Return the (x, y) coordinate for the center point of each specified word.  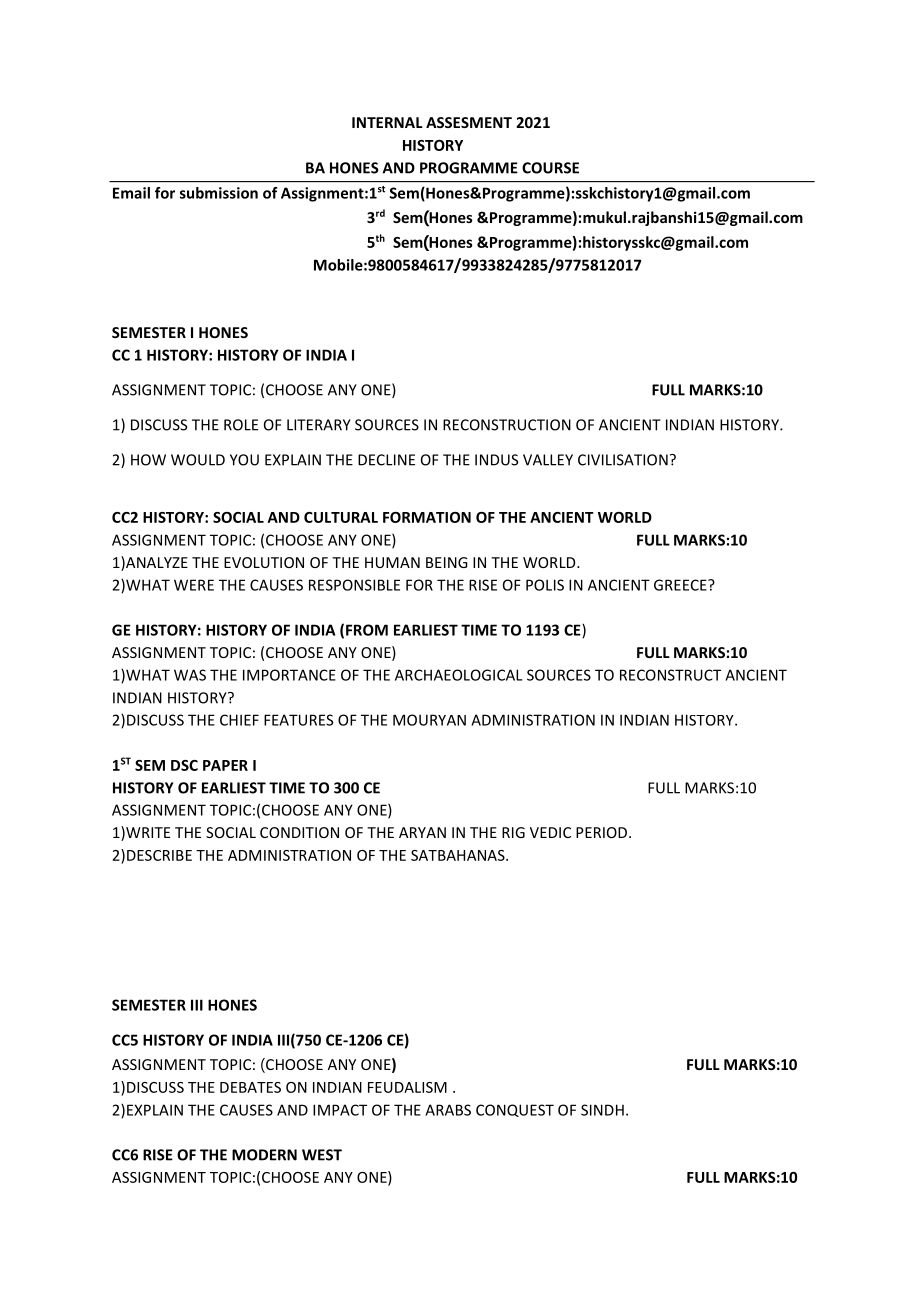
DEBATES (250, 1087)
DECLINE (386, 460)
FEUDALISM (407, 1087)
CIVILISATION (623, 460)
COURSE (550, 168)
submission (219, 193)
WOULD (198, 460)
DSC (184, 765)
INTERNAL (387, 122)
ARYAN (422, 832)
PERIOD (603, 832)
